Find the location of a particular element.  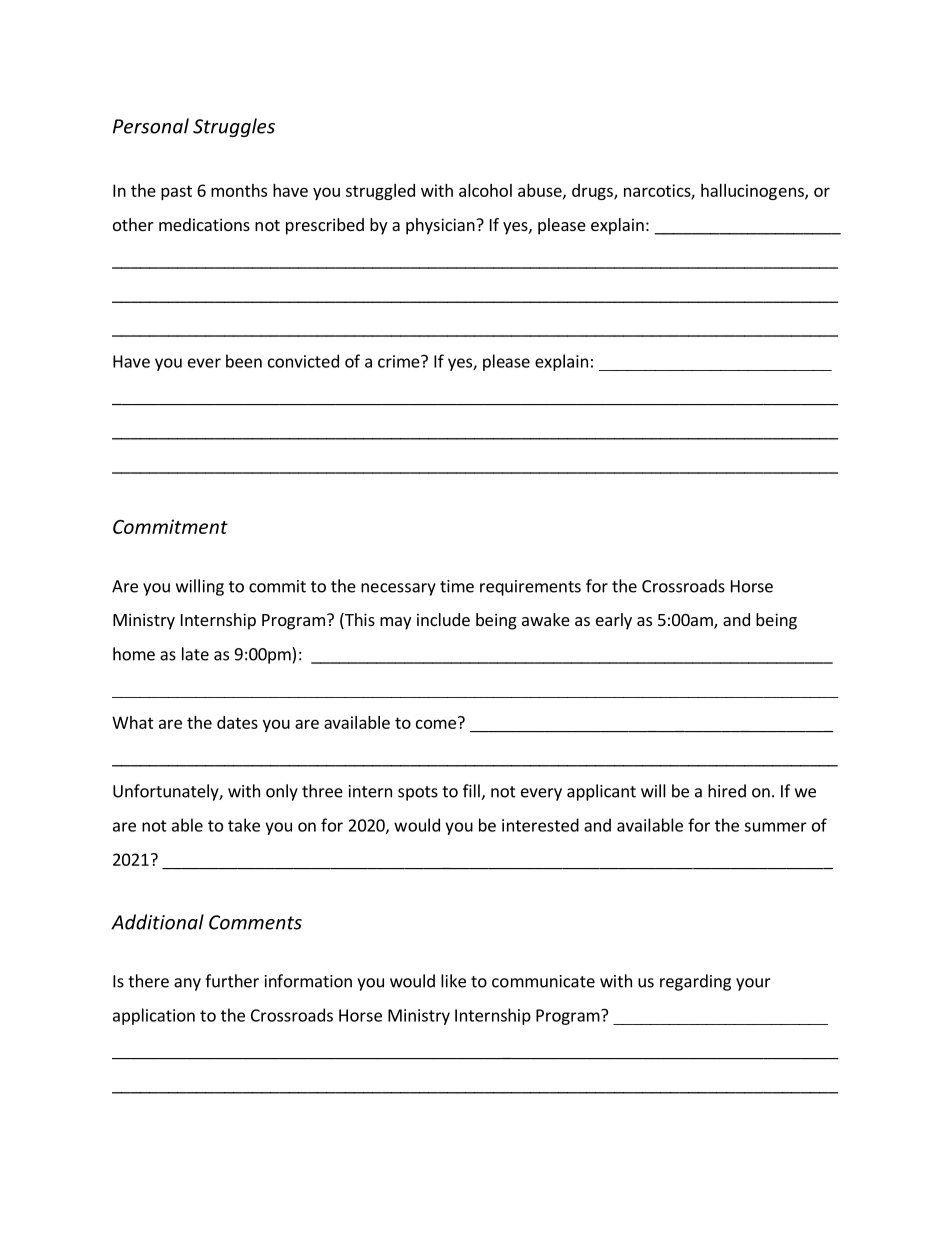

late is located at coordinates (195, 654).
